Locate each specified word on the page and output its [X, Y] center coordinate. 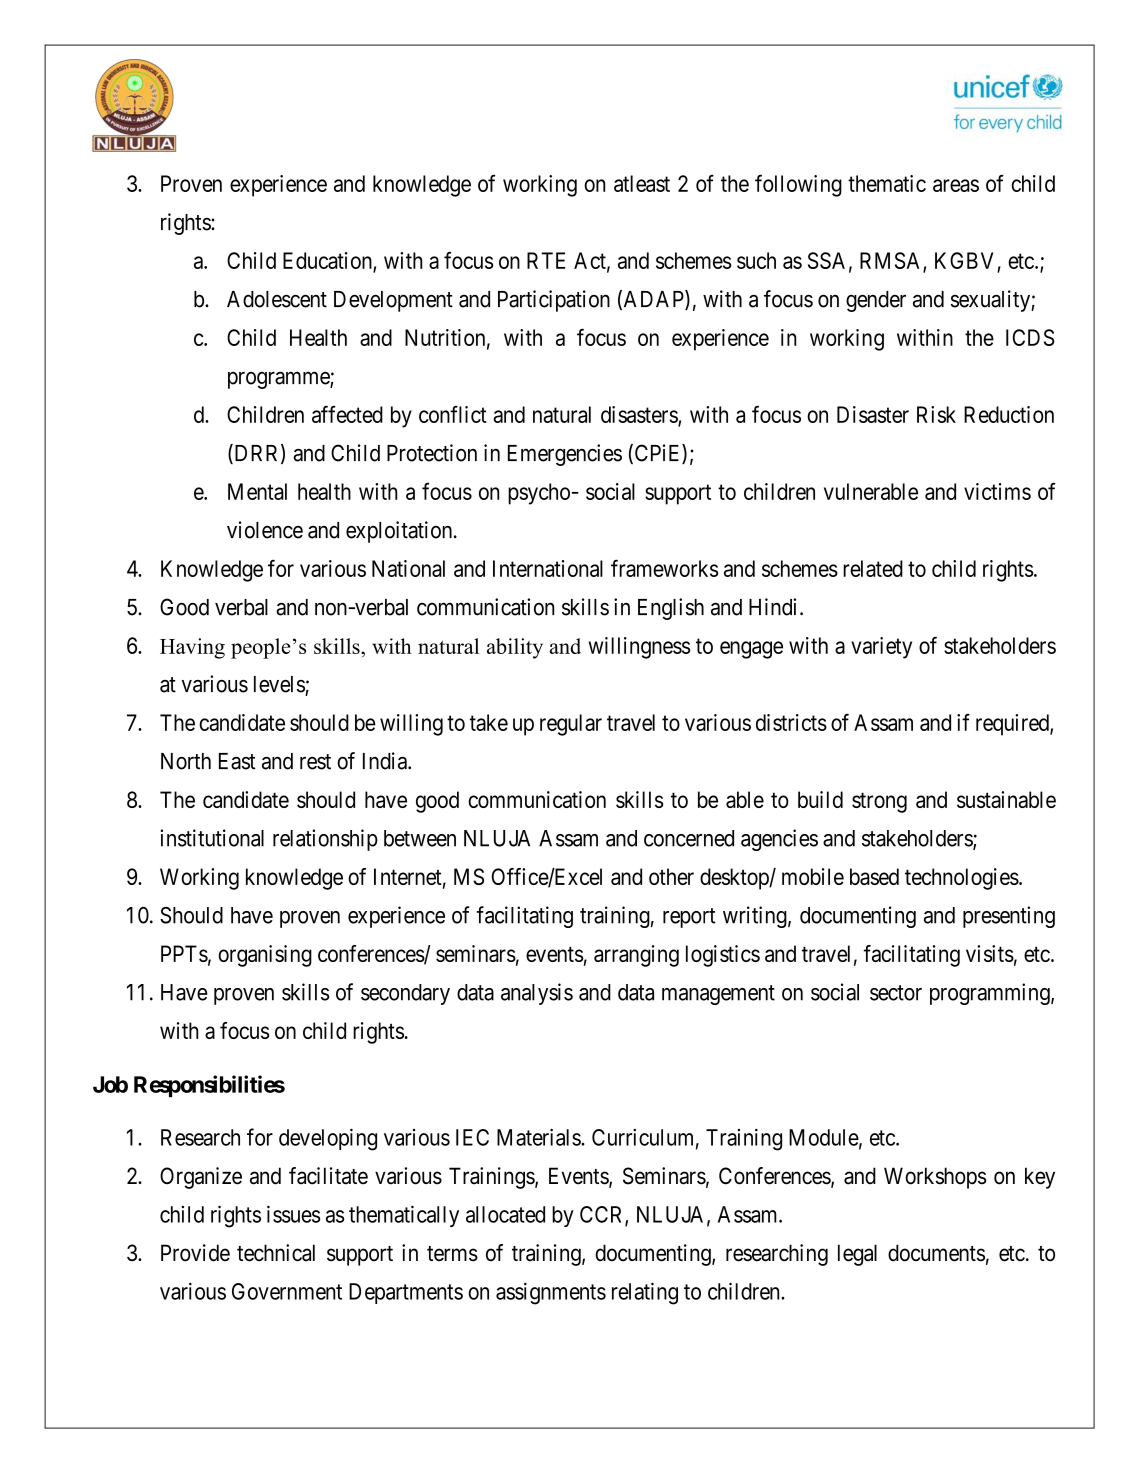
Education [328, 261]
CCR [603, 1215]
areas [956, 185]
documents [936, 1253]
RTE [546, 260]
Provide [195, 1253]
